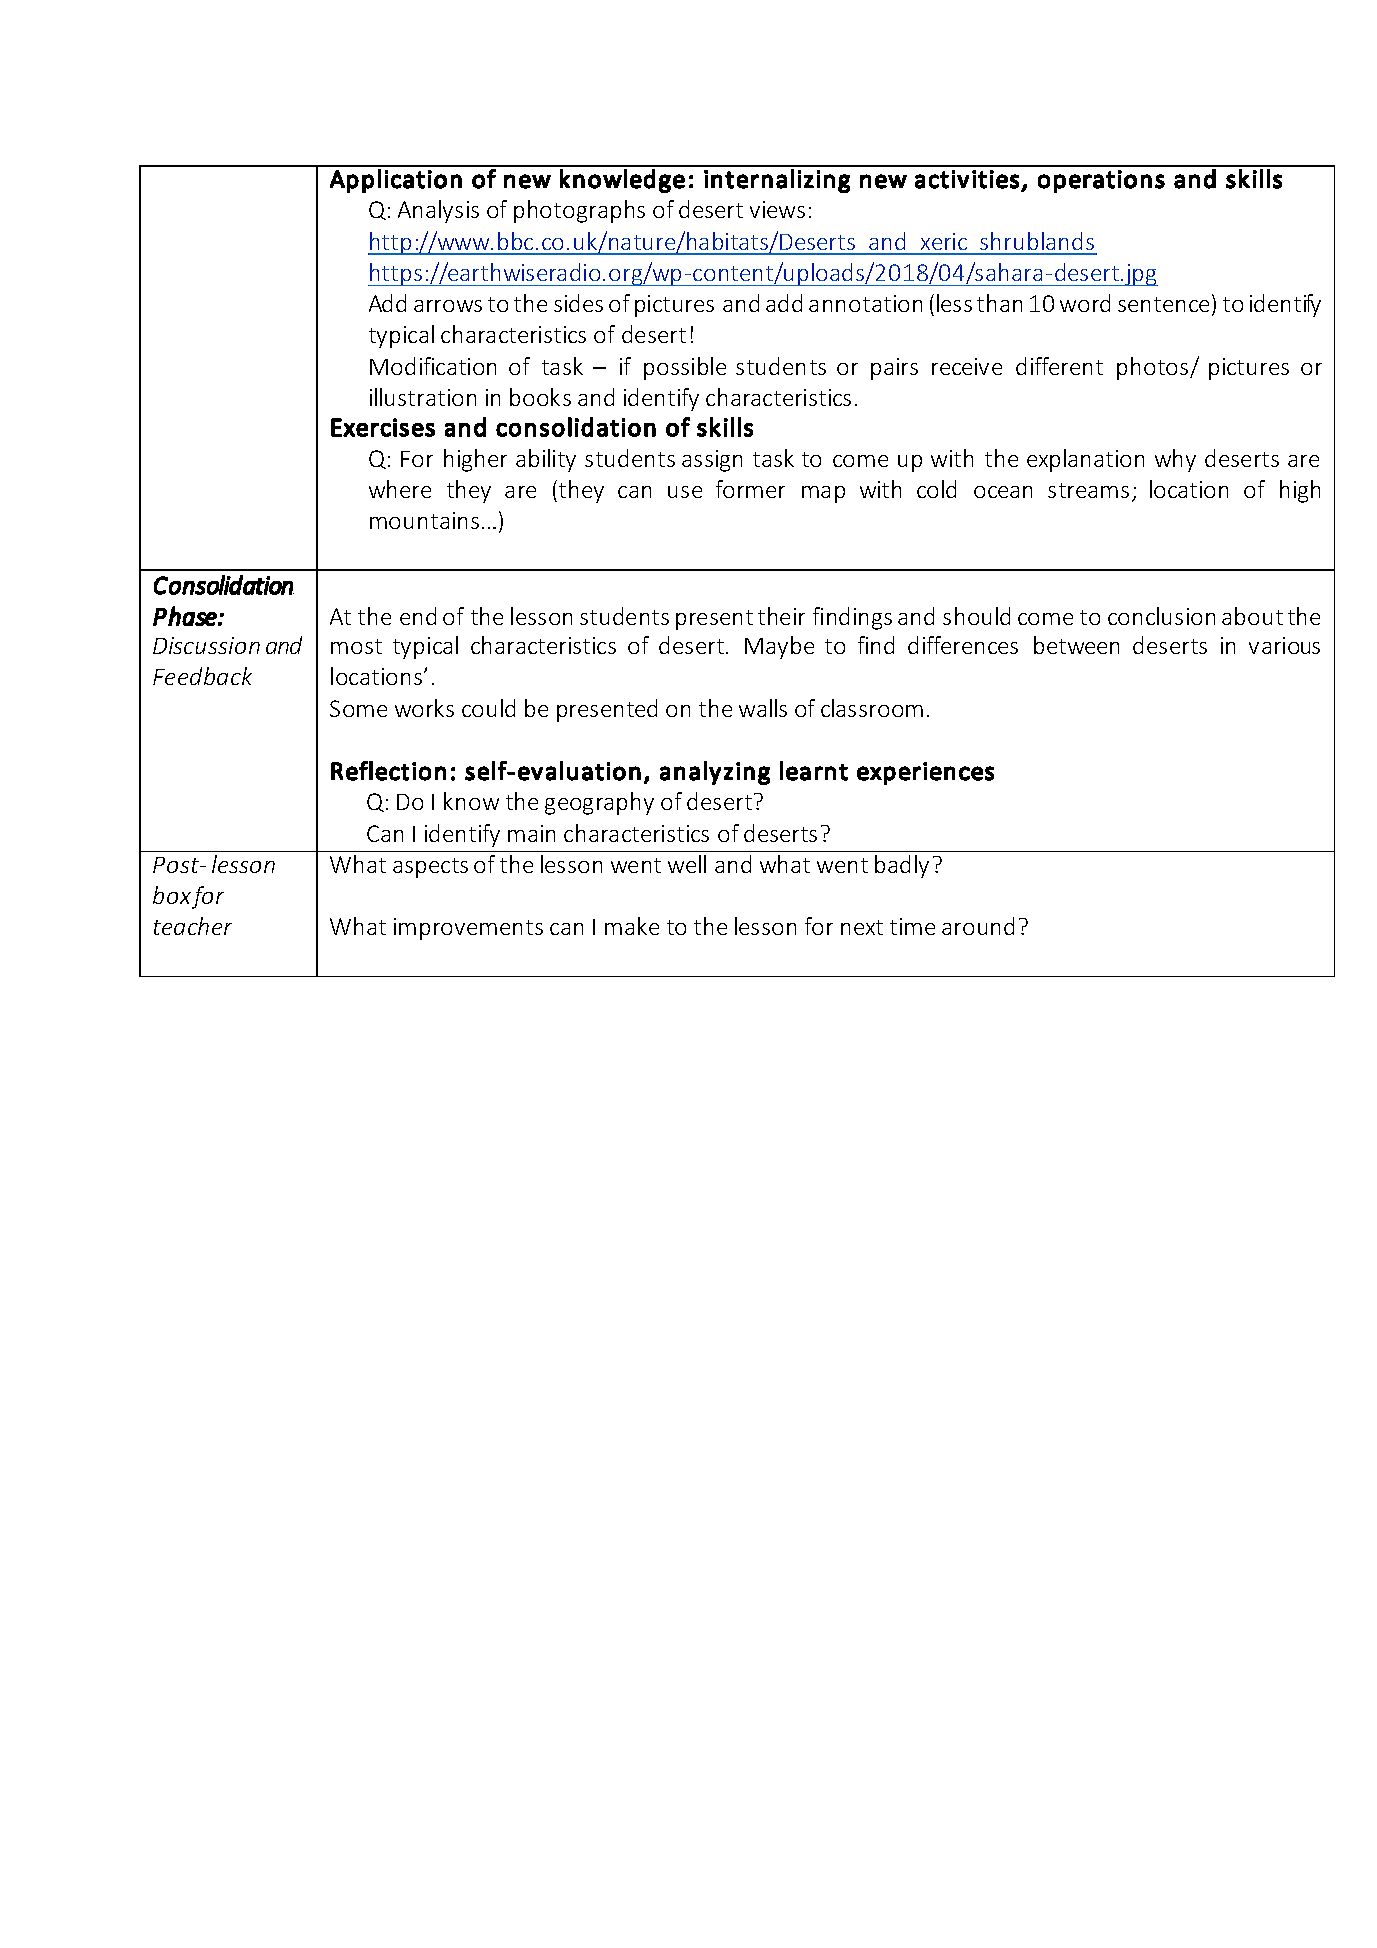 Image resolution: width=1377 pixels, height=1948 pixels. What do you see at coordinates (1076, 645) in the screenshot?
I see `between` at bounding box center [1076, 645].
